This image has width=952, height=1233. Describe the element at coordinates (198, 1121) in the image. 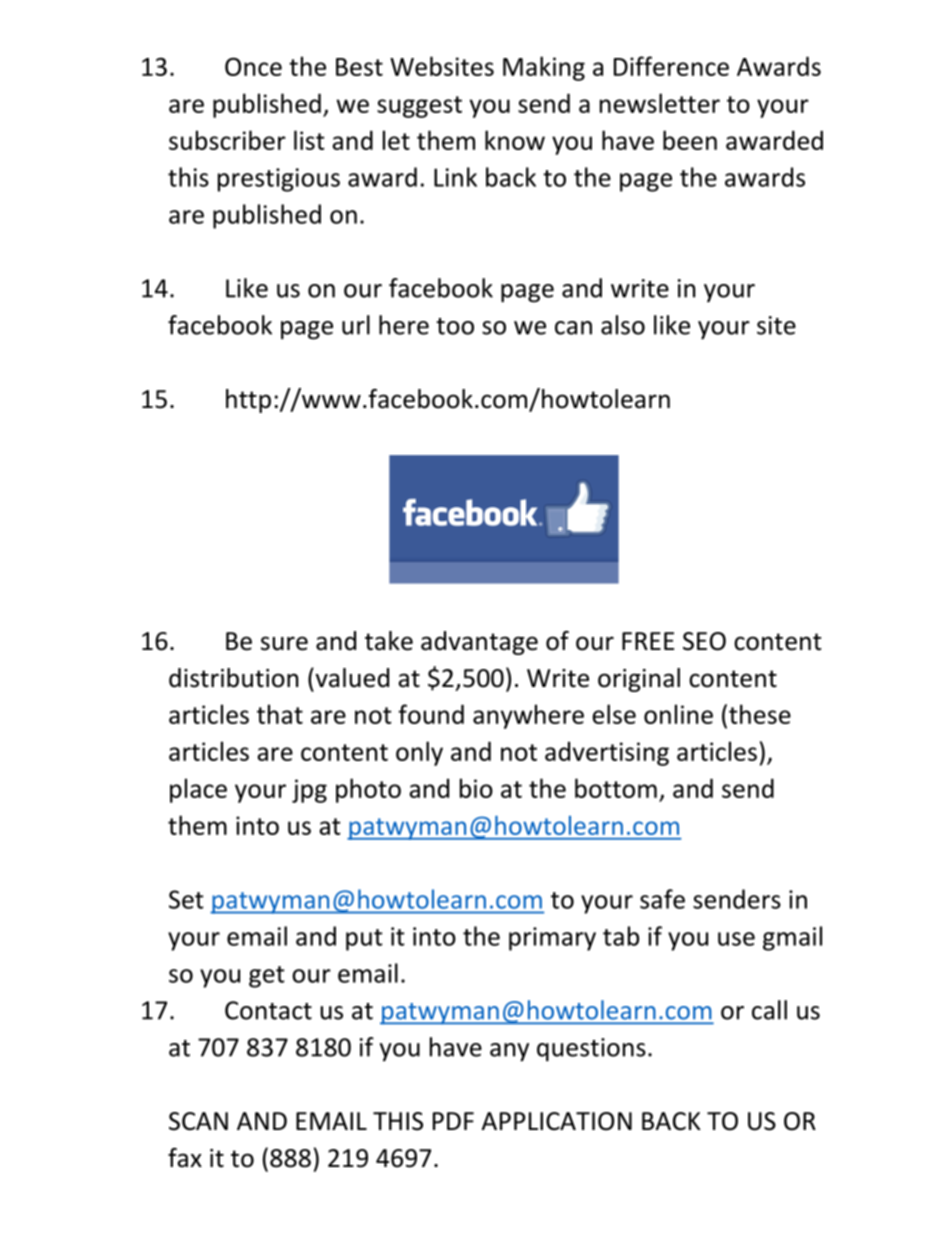

I see `SCAN` at that location.
